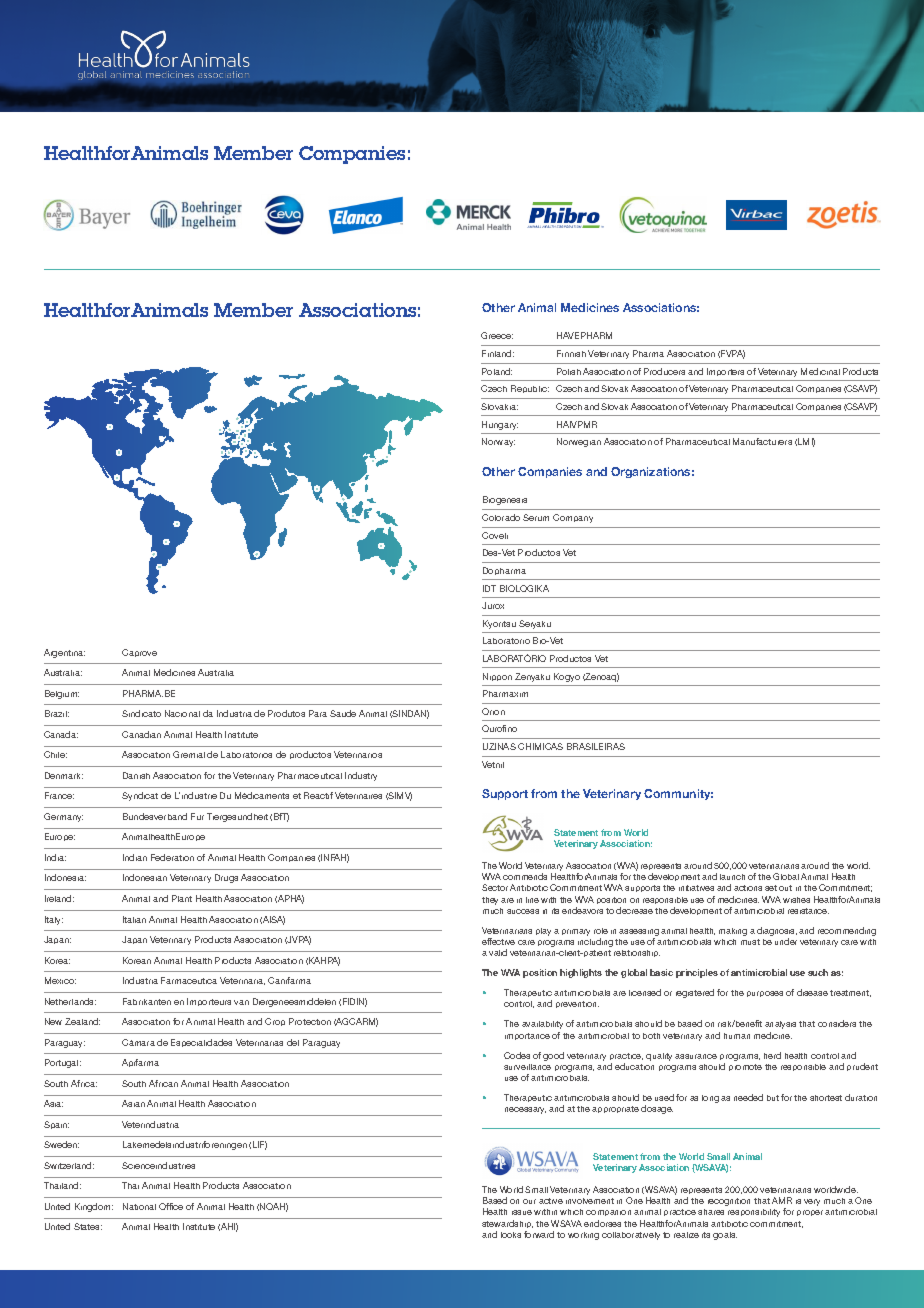 The width and height of the screenshot is (924, 1308). I want to click on Poland, so click(497, 371).
